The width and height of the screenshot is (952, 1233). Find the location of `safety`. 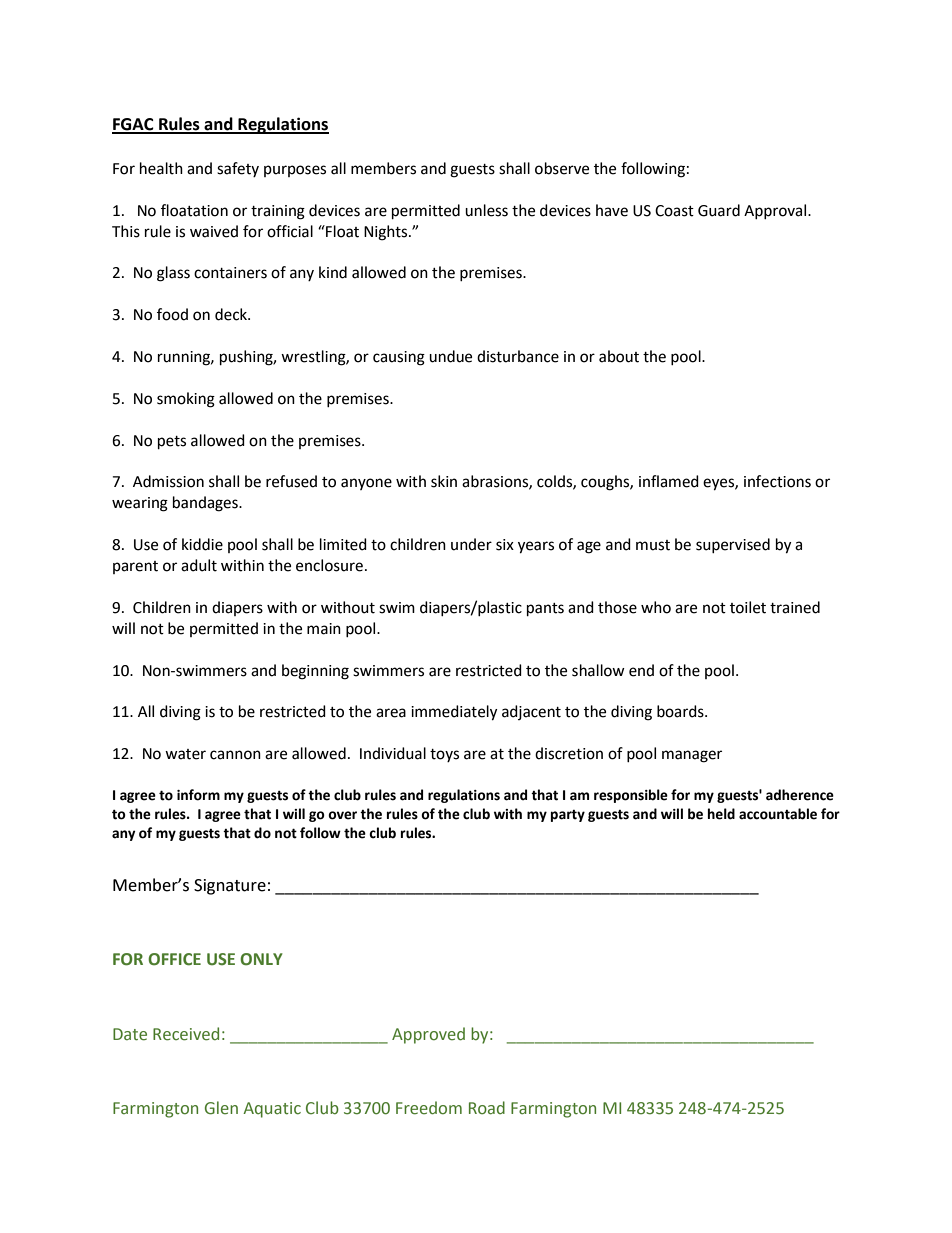

safety is located at coordinates (238, 169).
